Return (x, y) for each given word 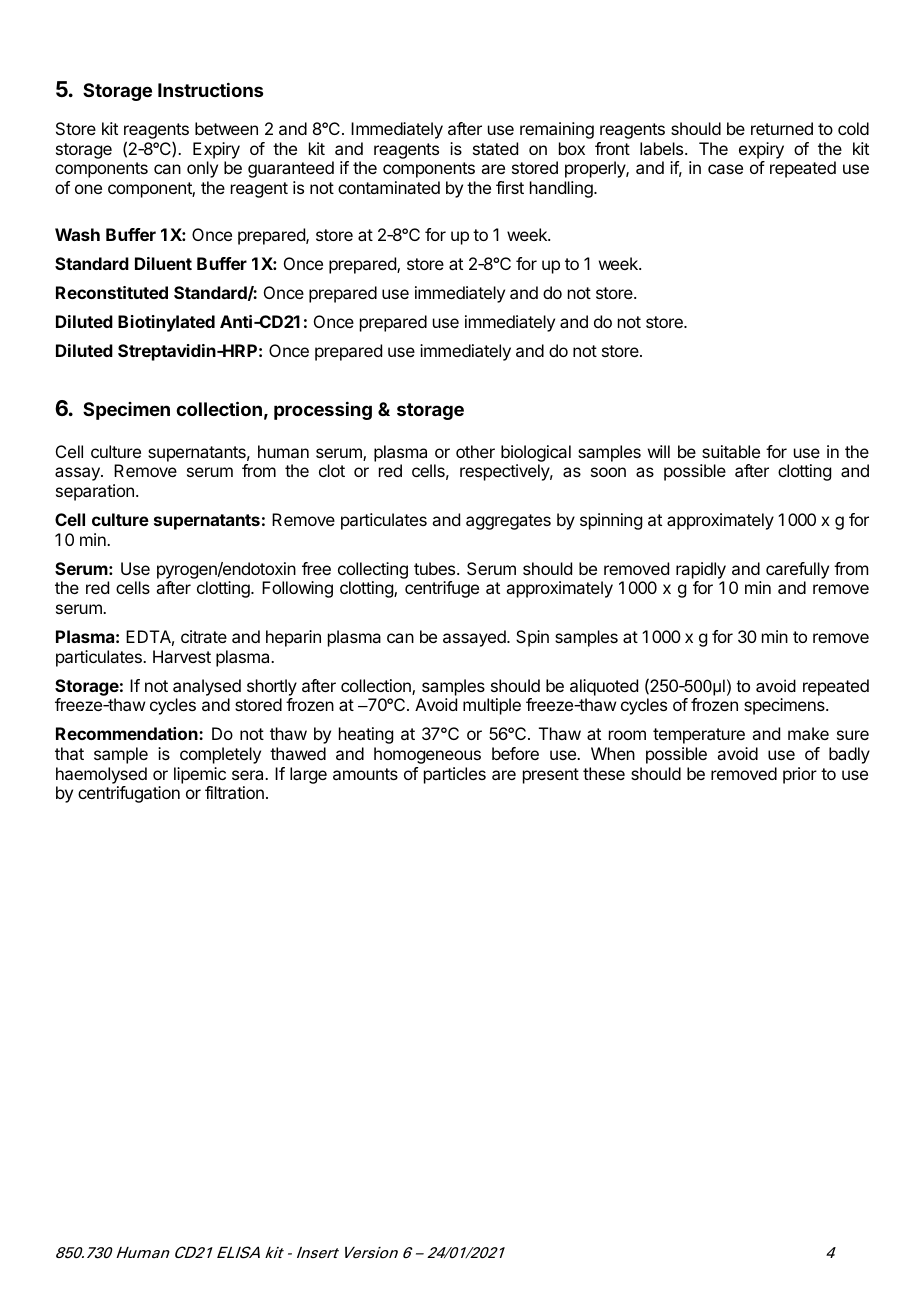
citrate (204, 636)
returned (782, 128)
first (510, 187)
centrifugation (129, 794)
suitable (731, 451)
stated (495, 148)
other (475, 451)
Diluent (163, 263)
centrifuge (442, 589)
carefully (797, 570)
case (725, 169)
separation (95, 492)
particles (455, 775)
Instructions (210, 90)
